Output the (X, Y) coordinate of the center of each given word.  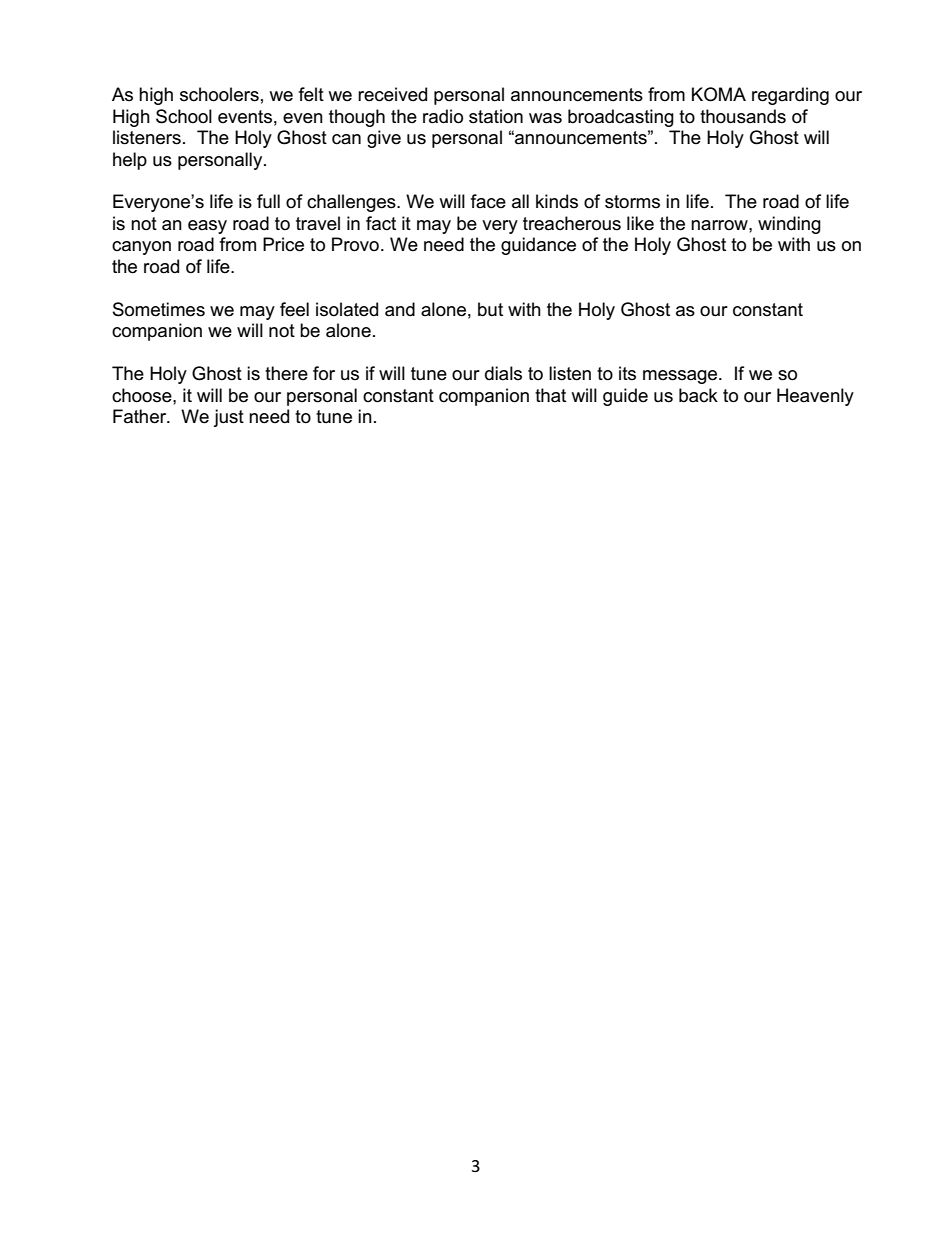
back (698, 395)
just (229, 418)
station (496, 116)
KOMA (719, 94)
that (550, 395)
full (268, 201)
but (490, 309)
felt (311, 94)
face (488, 201)
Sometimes (159, 309)
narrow (720, 225)
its (627, 373)
